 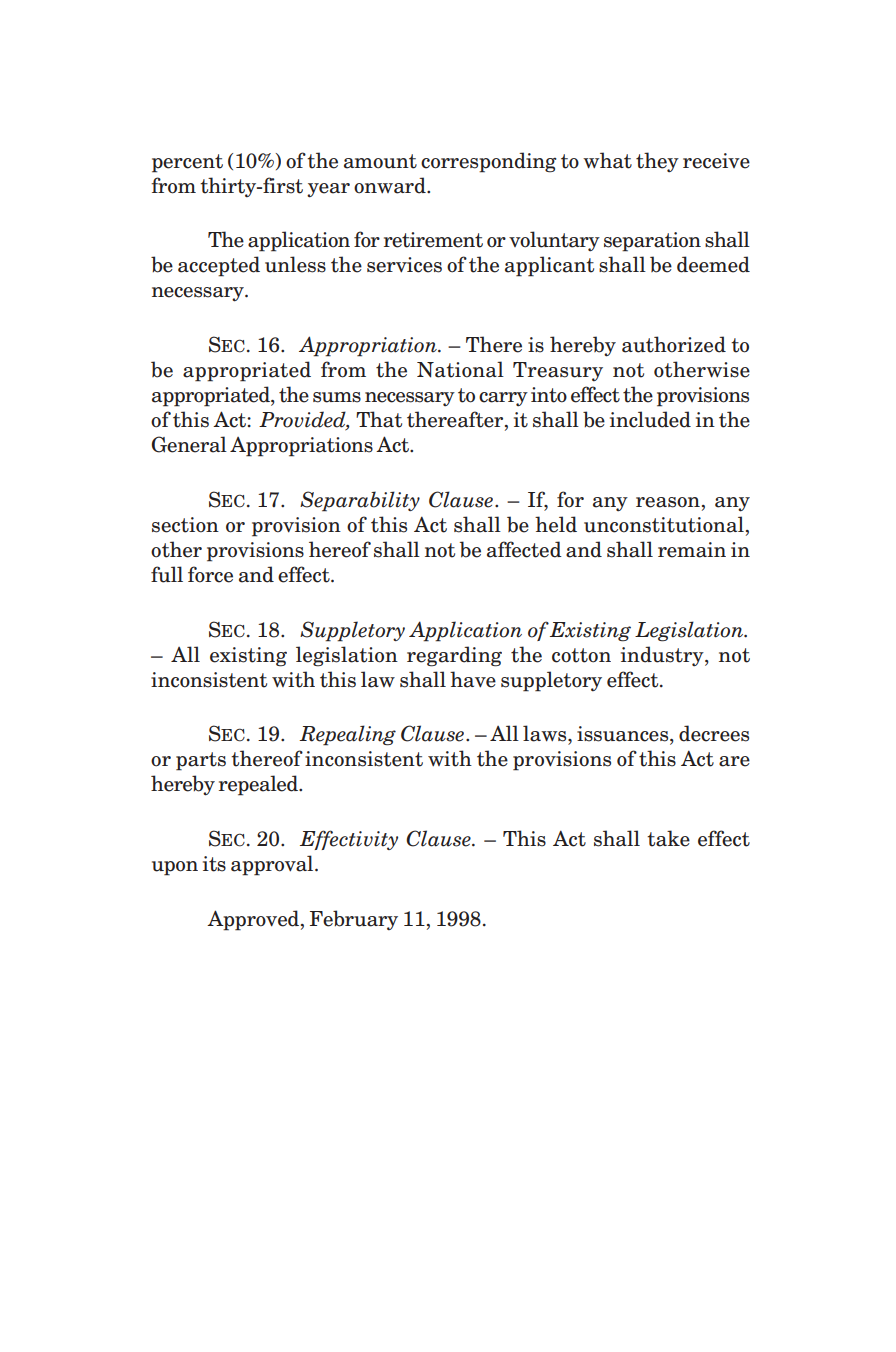 I want to click on parts, so click(x=201, y=761).
